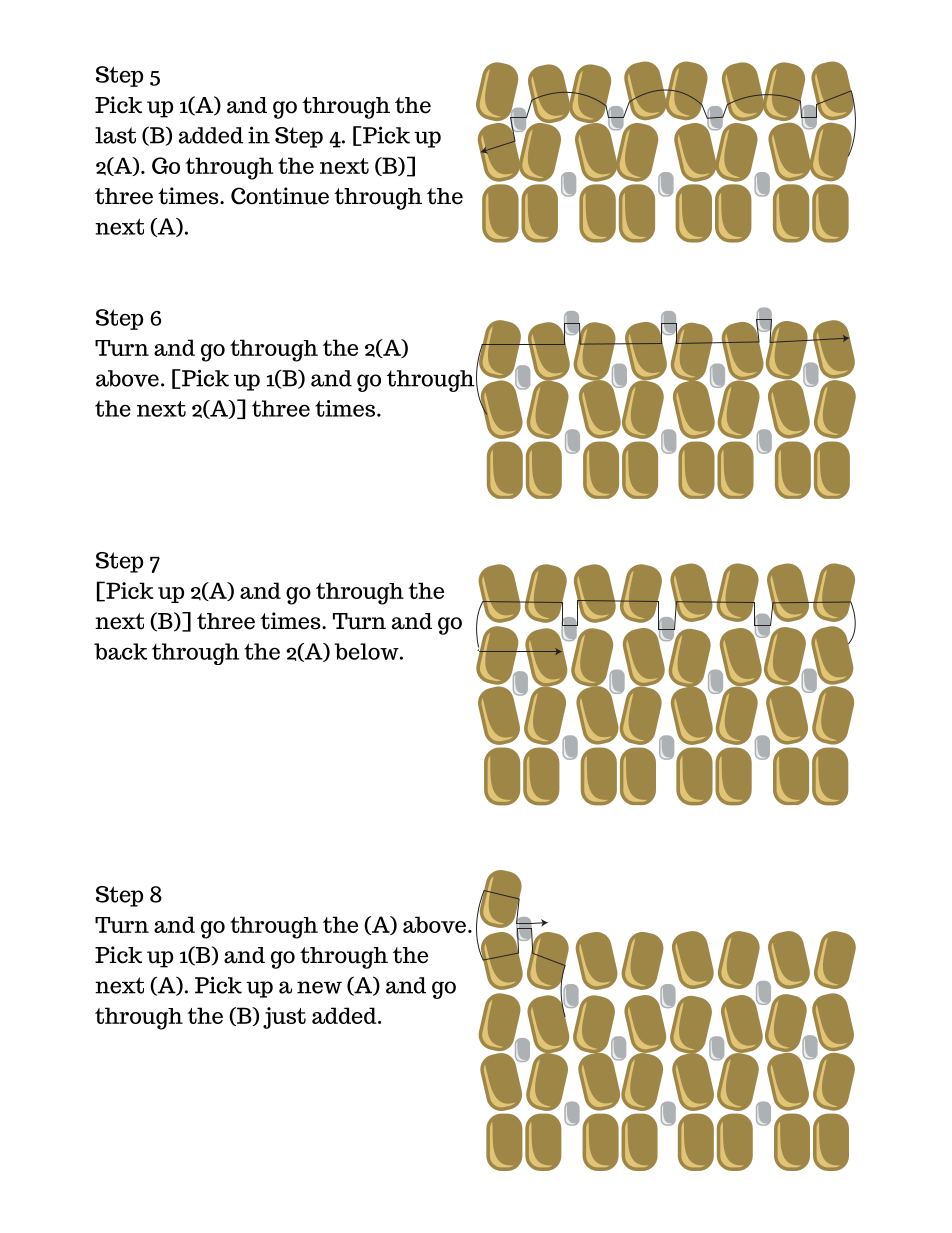  I want to click on last, so click(115, 135).
